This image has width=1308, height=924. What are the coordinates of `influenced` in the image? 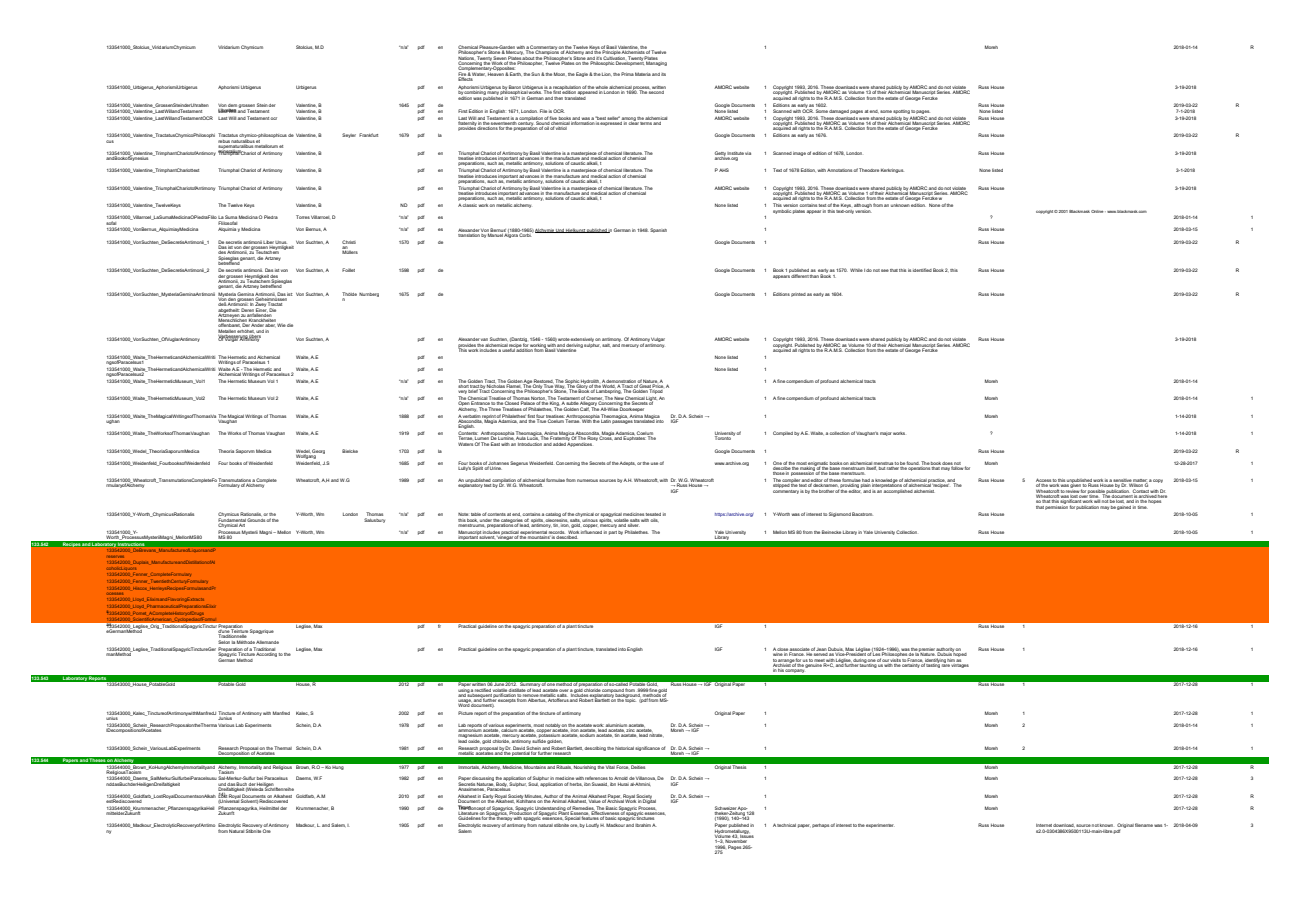 It's located at (591, 532).
